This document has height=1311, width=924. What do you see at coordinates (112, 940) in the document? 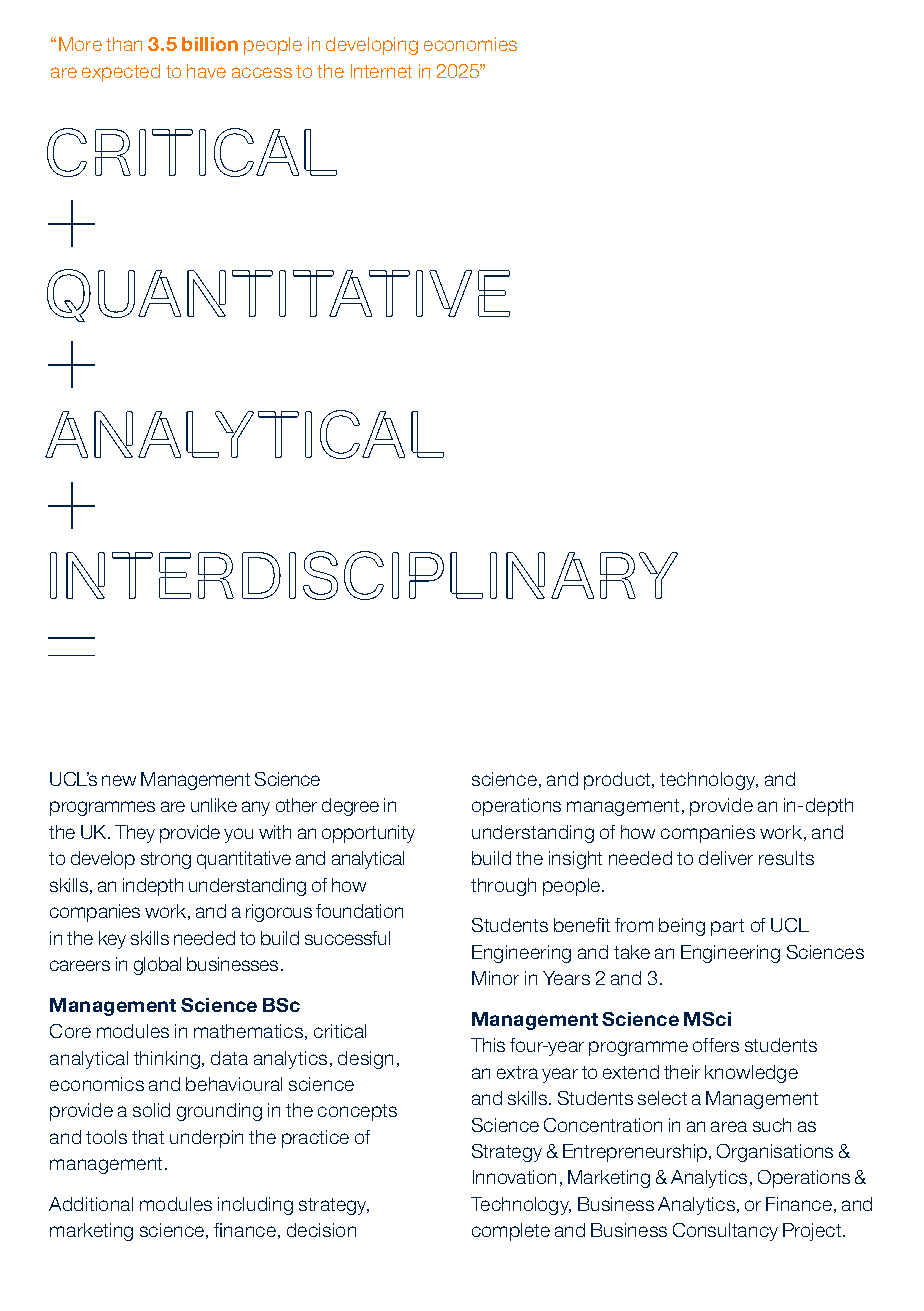
I see `key` at bounding box center [112, 940].
